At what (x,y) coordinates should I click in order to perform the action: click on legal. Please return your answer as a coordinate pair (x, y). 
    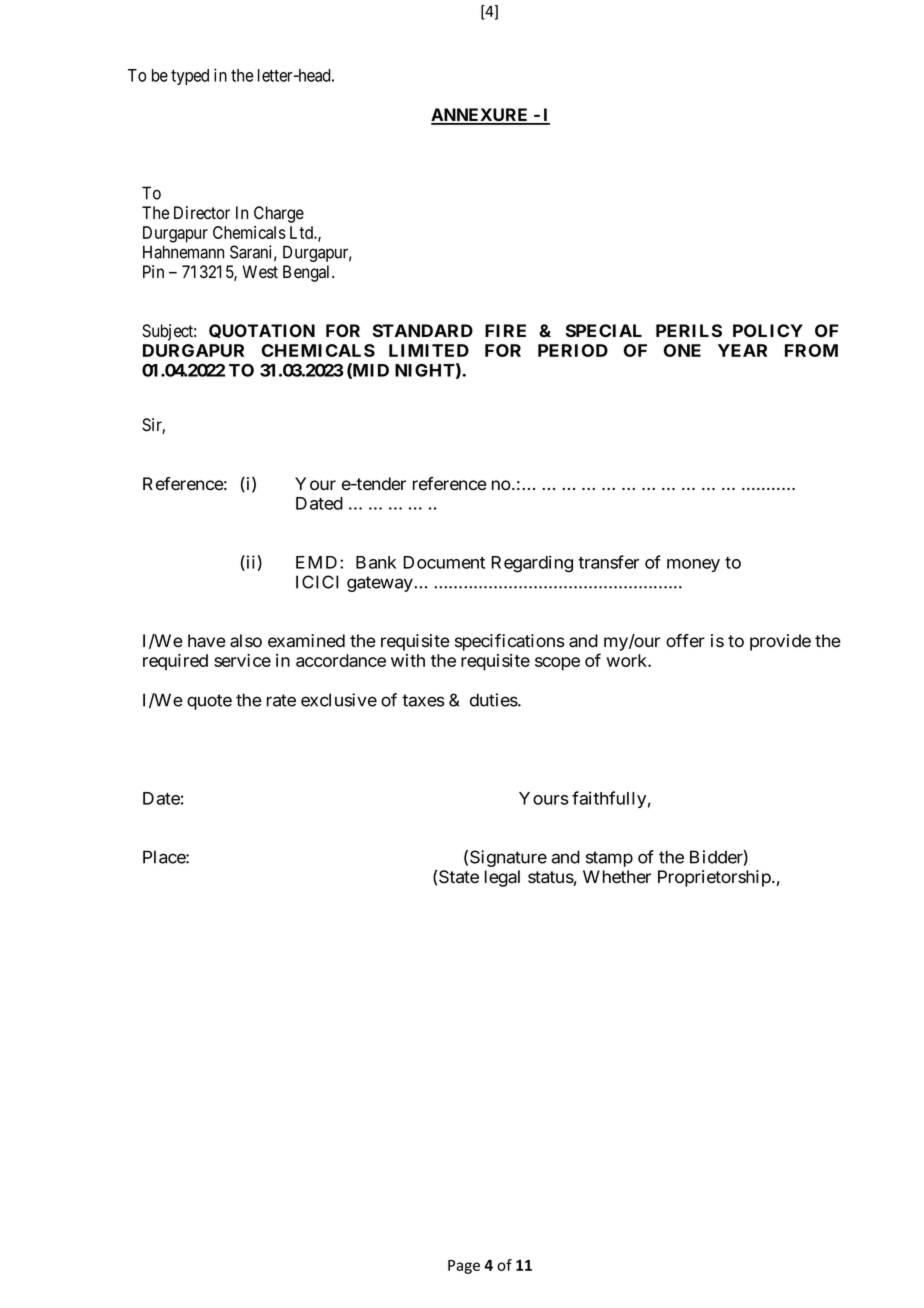
    Looking at the image, I should click on (502, 878).
